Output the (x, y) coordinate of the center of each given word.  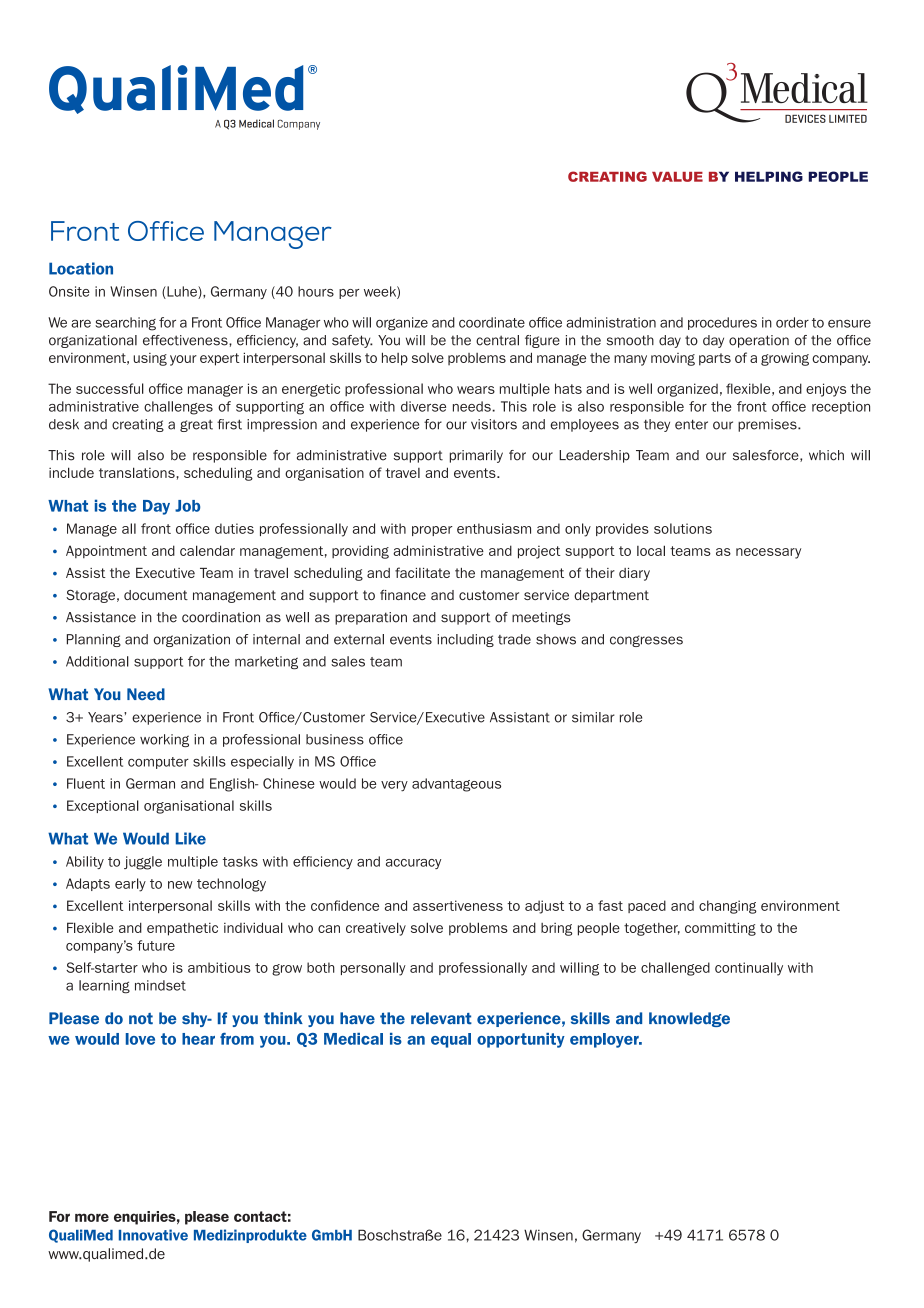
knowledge (689, 1019)
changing (728, 907)
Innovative (153, 1235)
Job (187, 506)
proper (432, 531)
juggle (143, 863)
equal (451, 1040)
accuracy (413, 864)
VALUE (677, 177)
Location (81, 268)
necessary (768, 553)
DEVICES (805, 118)
